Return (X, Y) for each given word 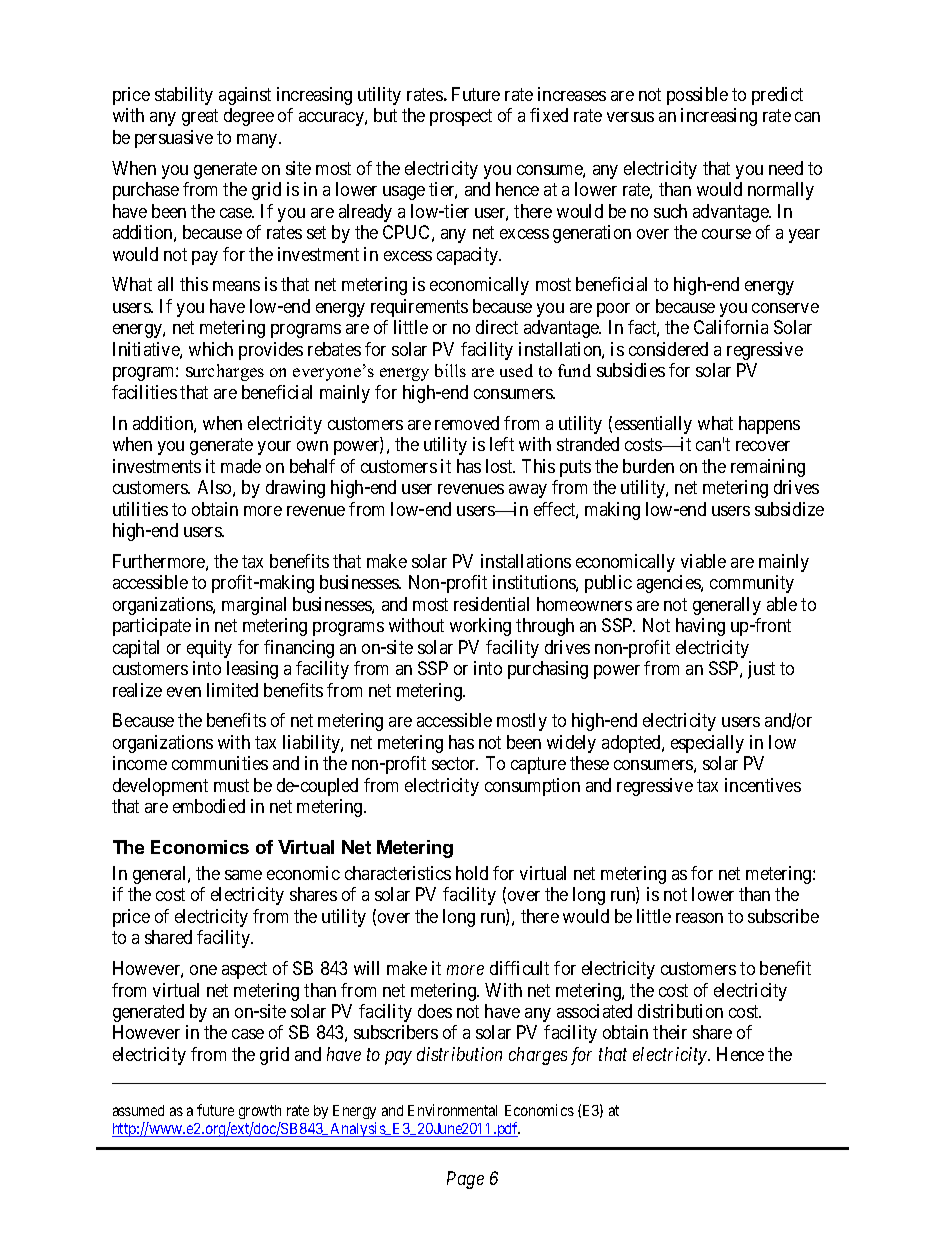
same (243, 875)
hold (472, 873)
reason (699, 918)
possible (697, 96)
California (731, 327)
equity (209, 649)
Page (465, 1180)
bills (450, 370)
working (480, 627)
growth (260, 1112)
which (211, 349)
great (200, 117)
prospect (461, 117)
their (670, 1032)
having (700, 627)
